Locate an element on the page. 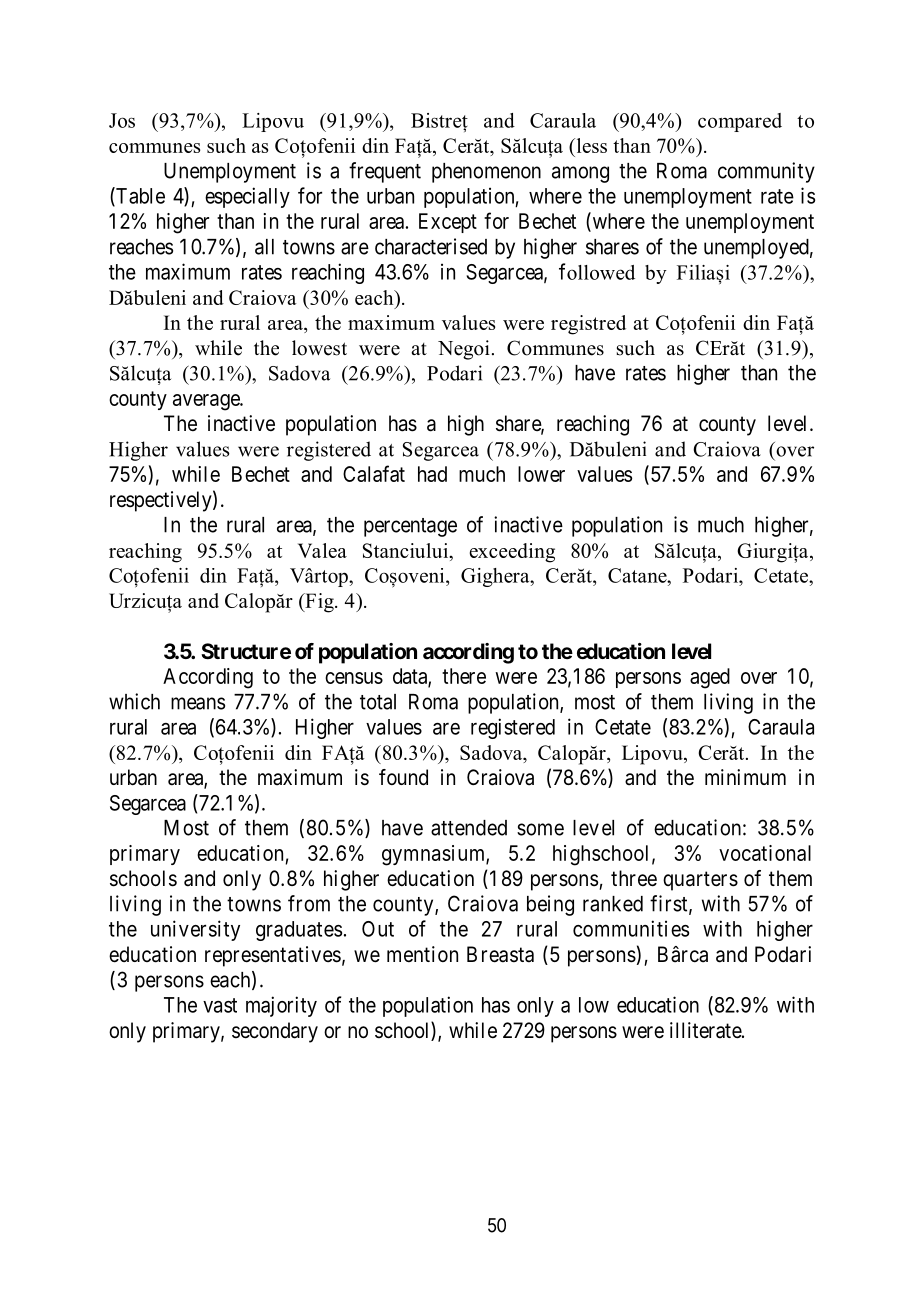 Image resolution: width=924 pixels, height=1305 pixels. attended is located at coordinates (469, 828).
